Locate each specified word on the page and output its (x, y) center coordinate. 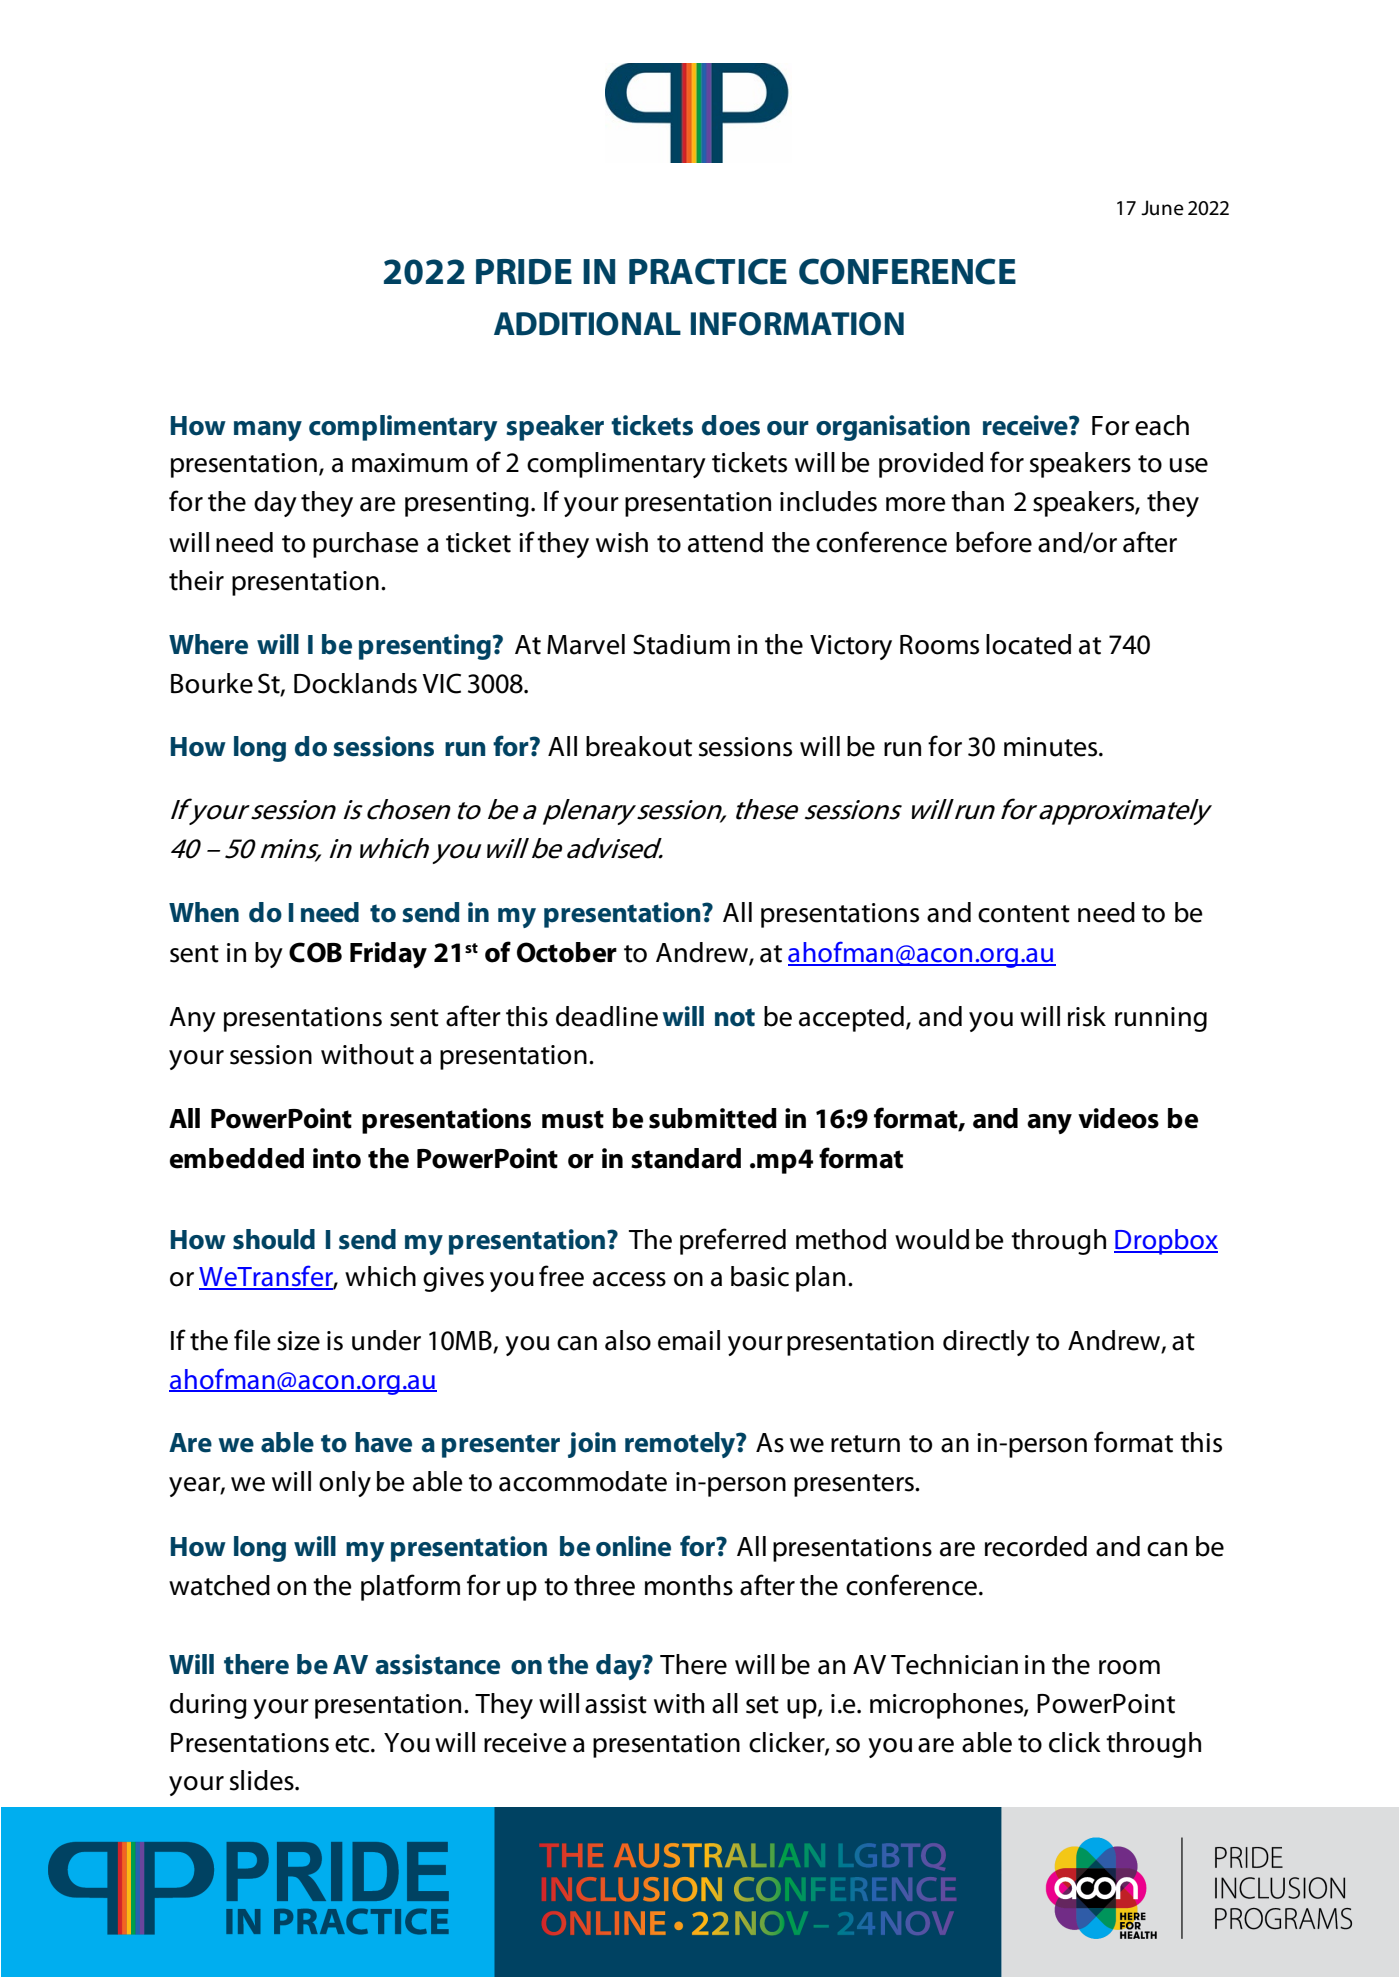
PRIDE (524, 272)
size (298, 1341)
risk (1087, 1016)
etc (353, 1744)
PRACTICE (708, 271)
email (689, 1340)
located (1028, 644)
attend (725, 542)
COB (315, 952)
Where (208, 644)
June (1162, 208)
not (735, 1017)
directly (986, 1343)
